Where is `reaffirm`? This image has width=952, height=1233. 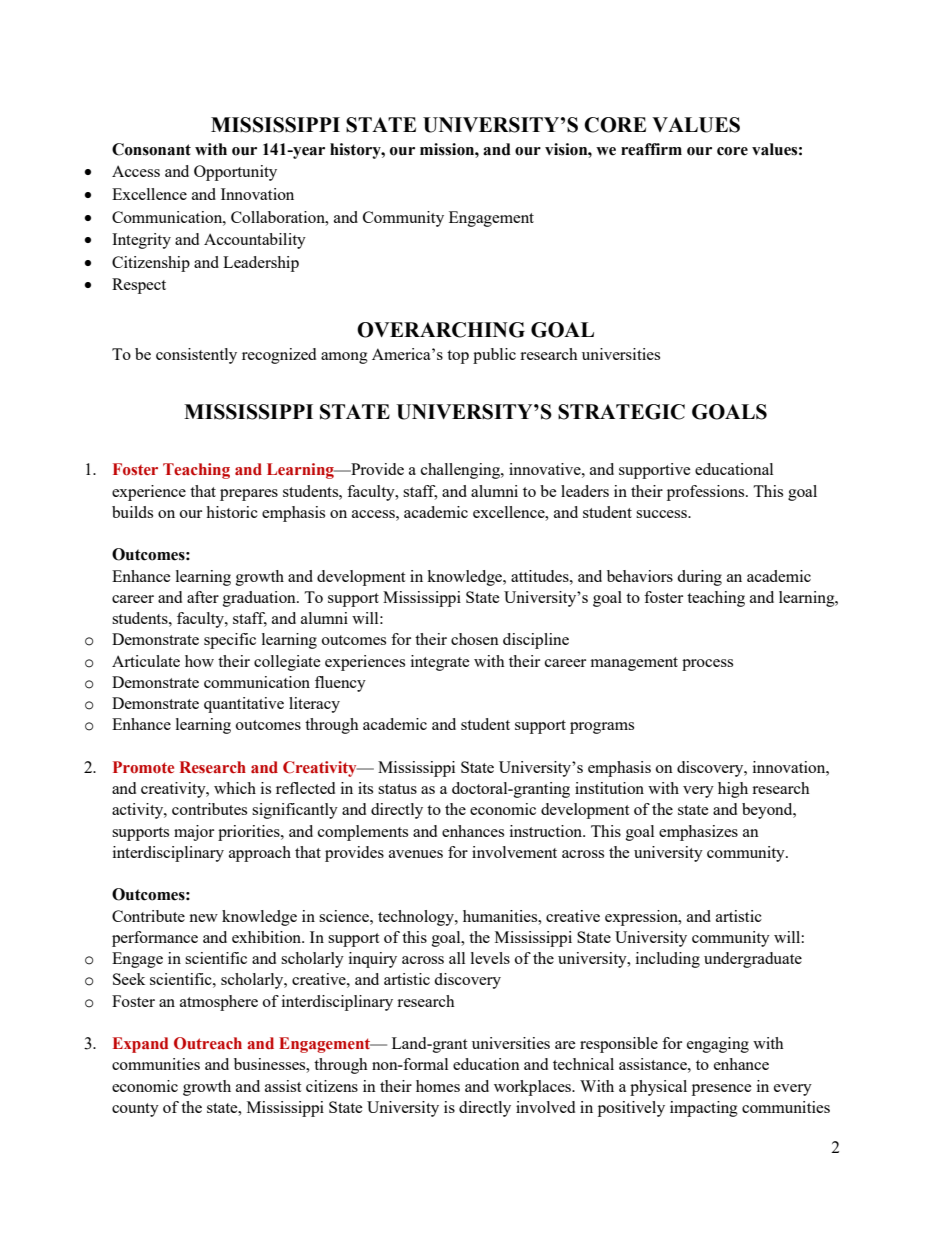 reaffirm is located at coordinates (651, 149).
